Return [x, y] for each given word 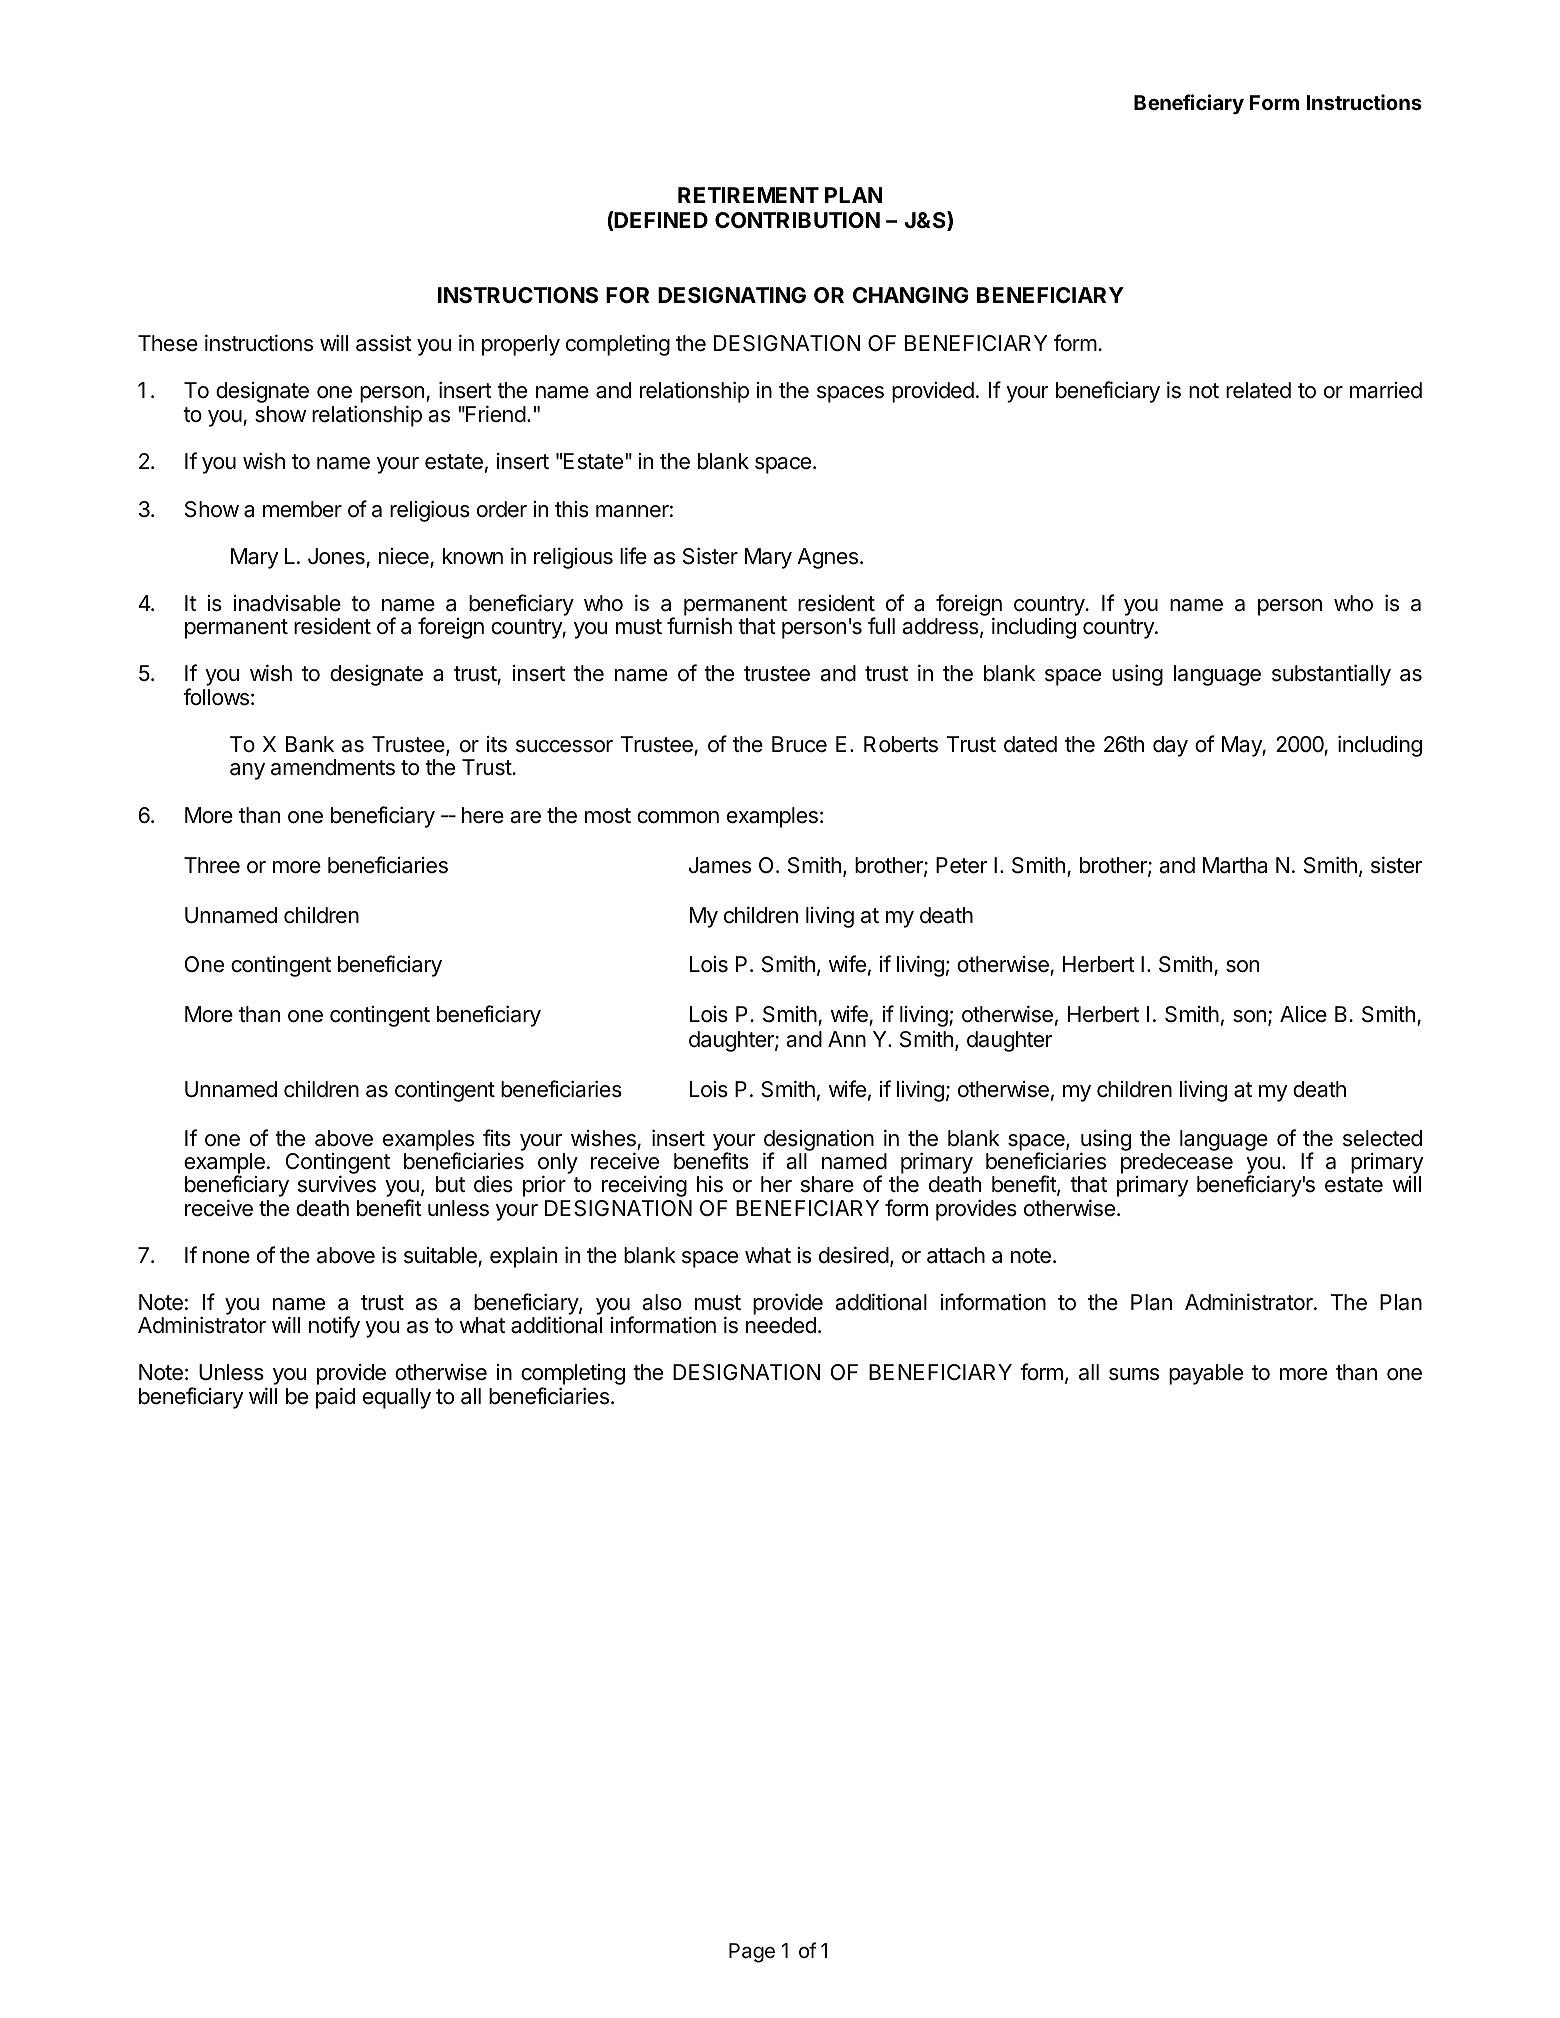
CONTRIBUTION [797, 220]
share [827, 1184]
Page [752, 1953]
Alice [1303, 1014]
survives [337, 1184]
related [1258, 390]
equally [397, 1398]
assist [384, 343]
